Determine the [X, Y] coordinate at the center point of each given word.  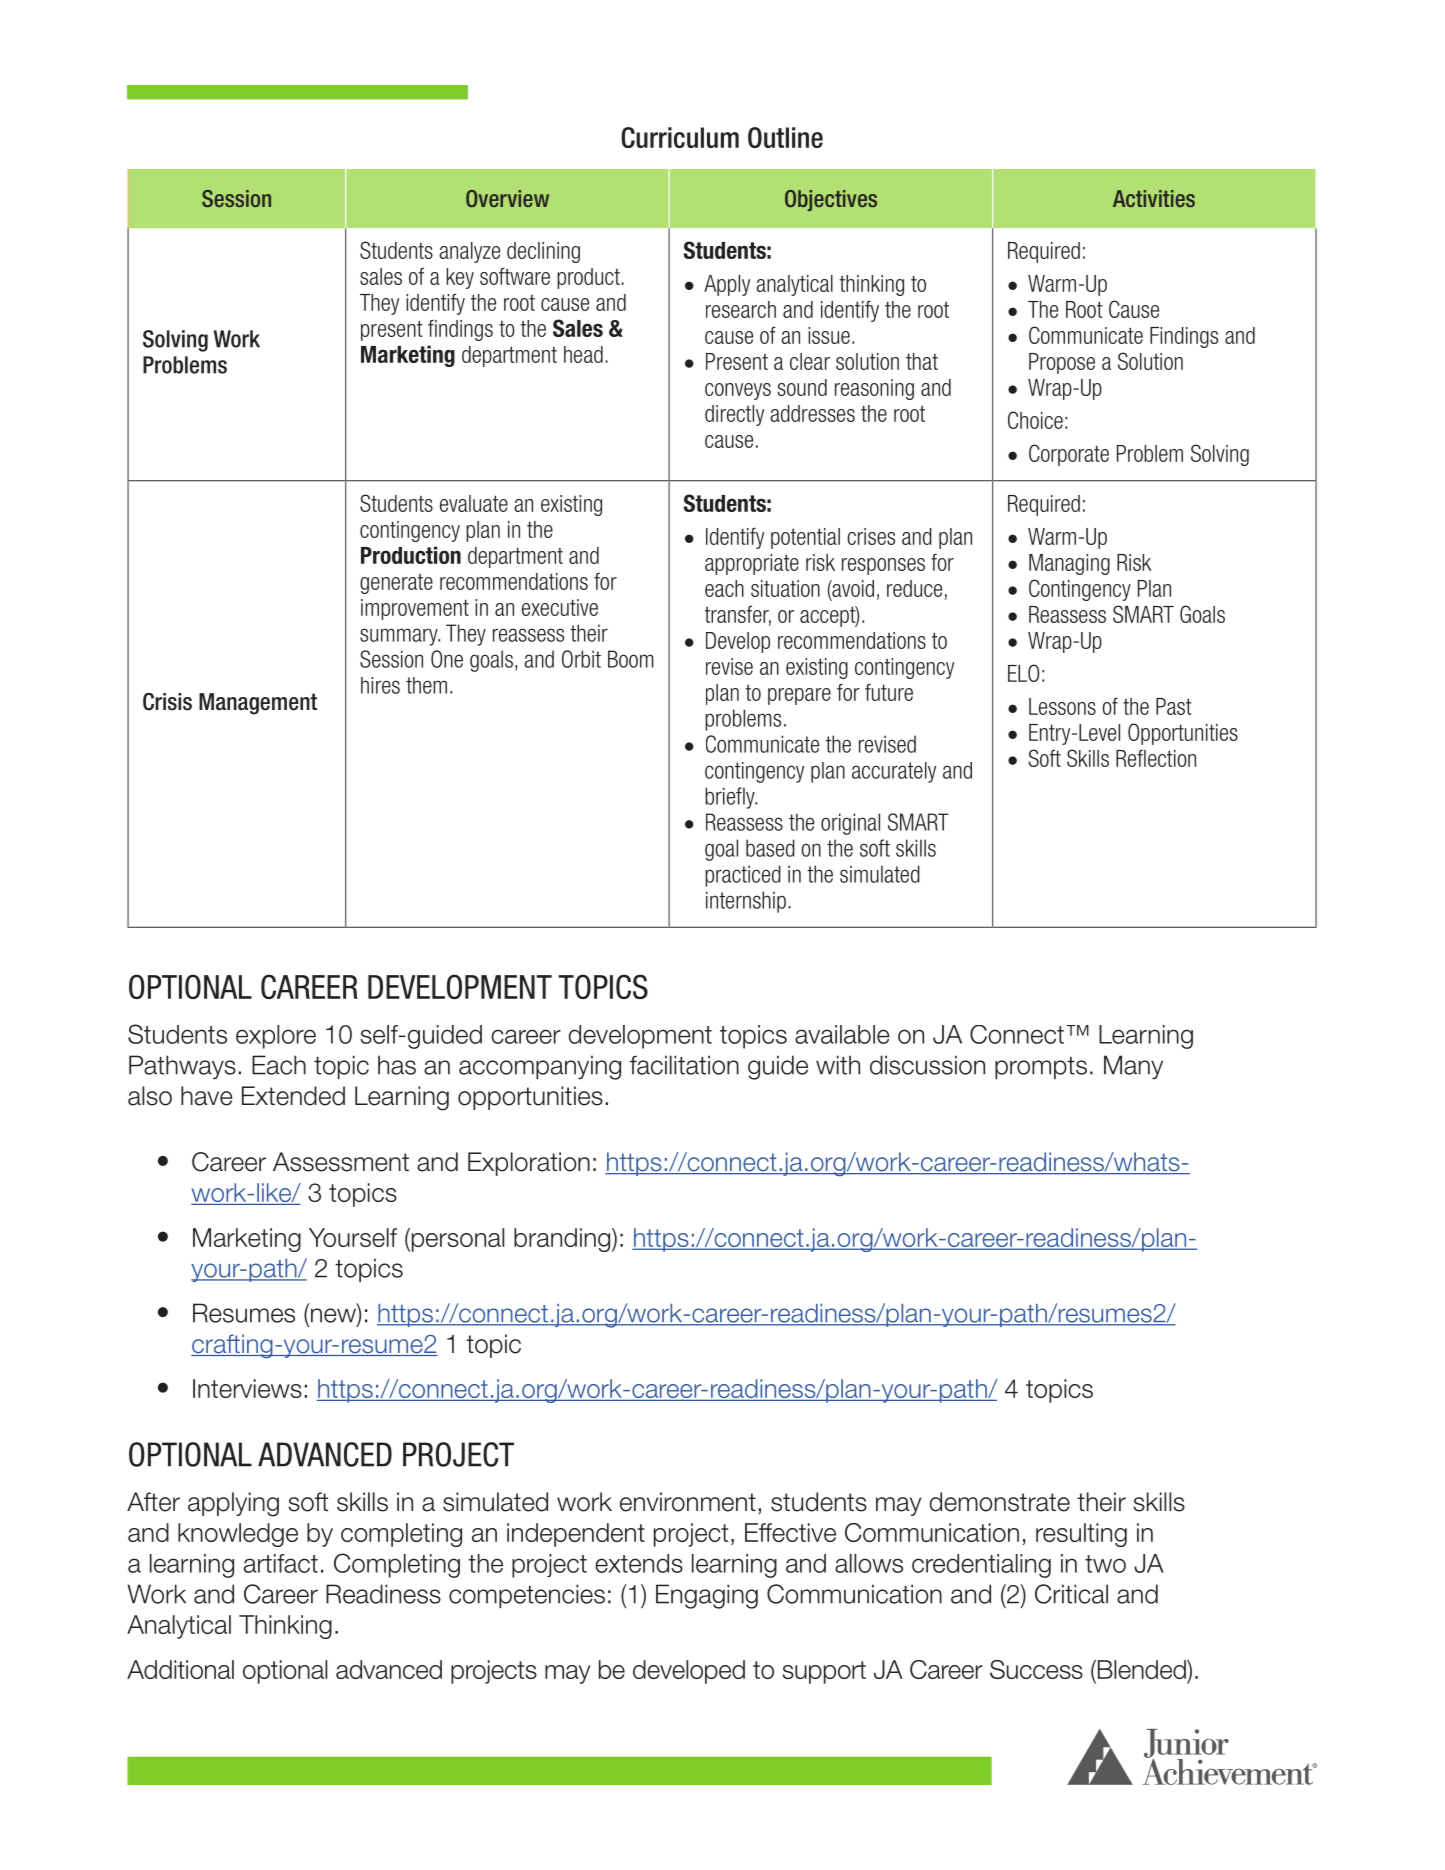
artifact [281, 1563]
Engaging [707, 1596]
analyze [469, 252]
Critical [1071, 1594]
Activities [1154, 198]
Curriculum [680, 137]
